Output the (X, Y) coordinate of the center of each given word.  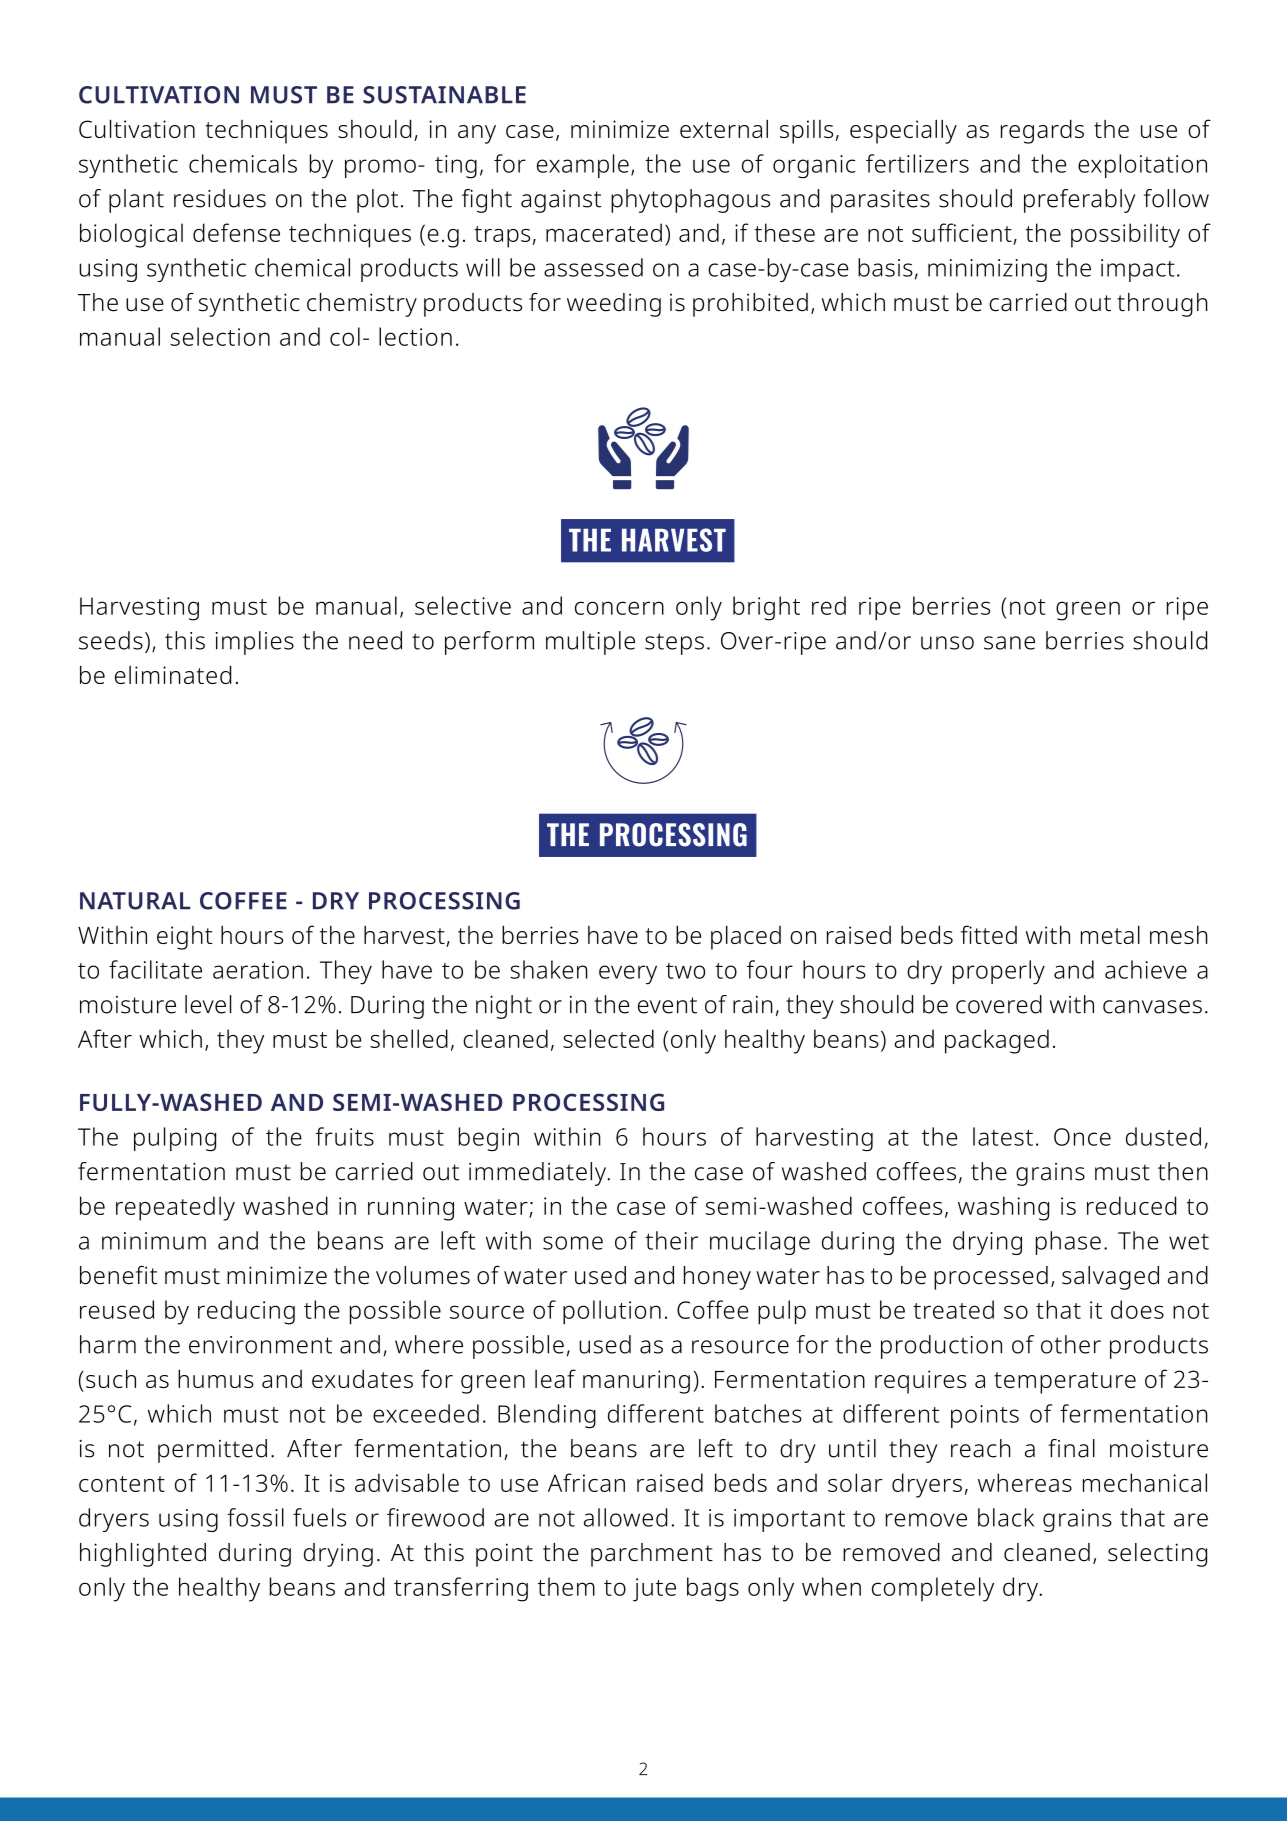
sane (1009, 643)
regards (1042, 131)
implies (255, 643)
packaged (997, 1041)
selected (608, 1038)
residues (220, 198)
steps (674, 644)
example (583, 166)
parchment (652, 1555)
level (208, 1004)
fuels (319, 1517)
